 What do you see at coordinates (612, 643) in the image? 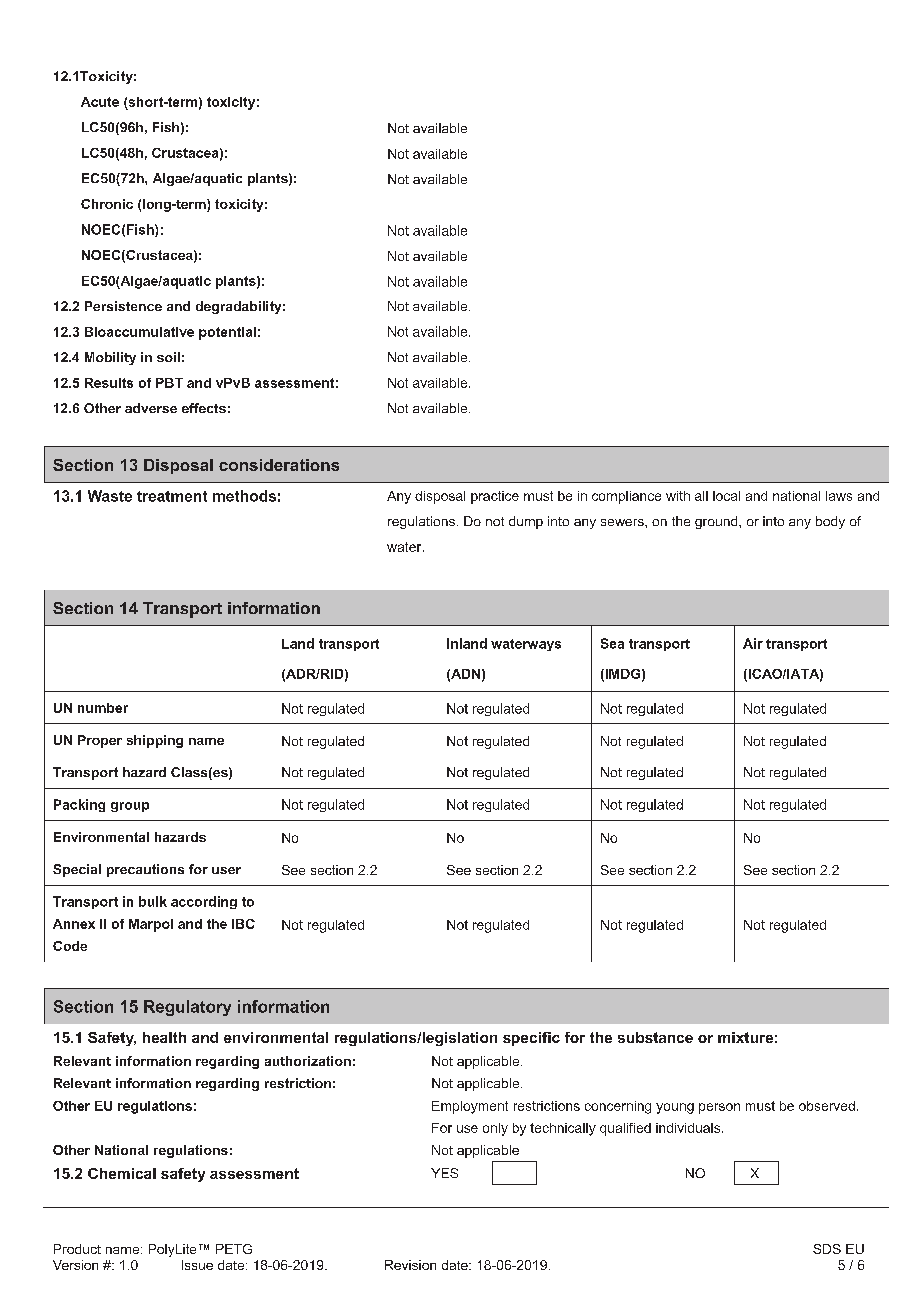
I see `Sea` at bounding box center [612, 643].
